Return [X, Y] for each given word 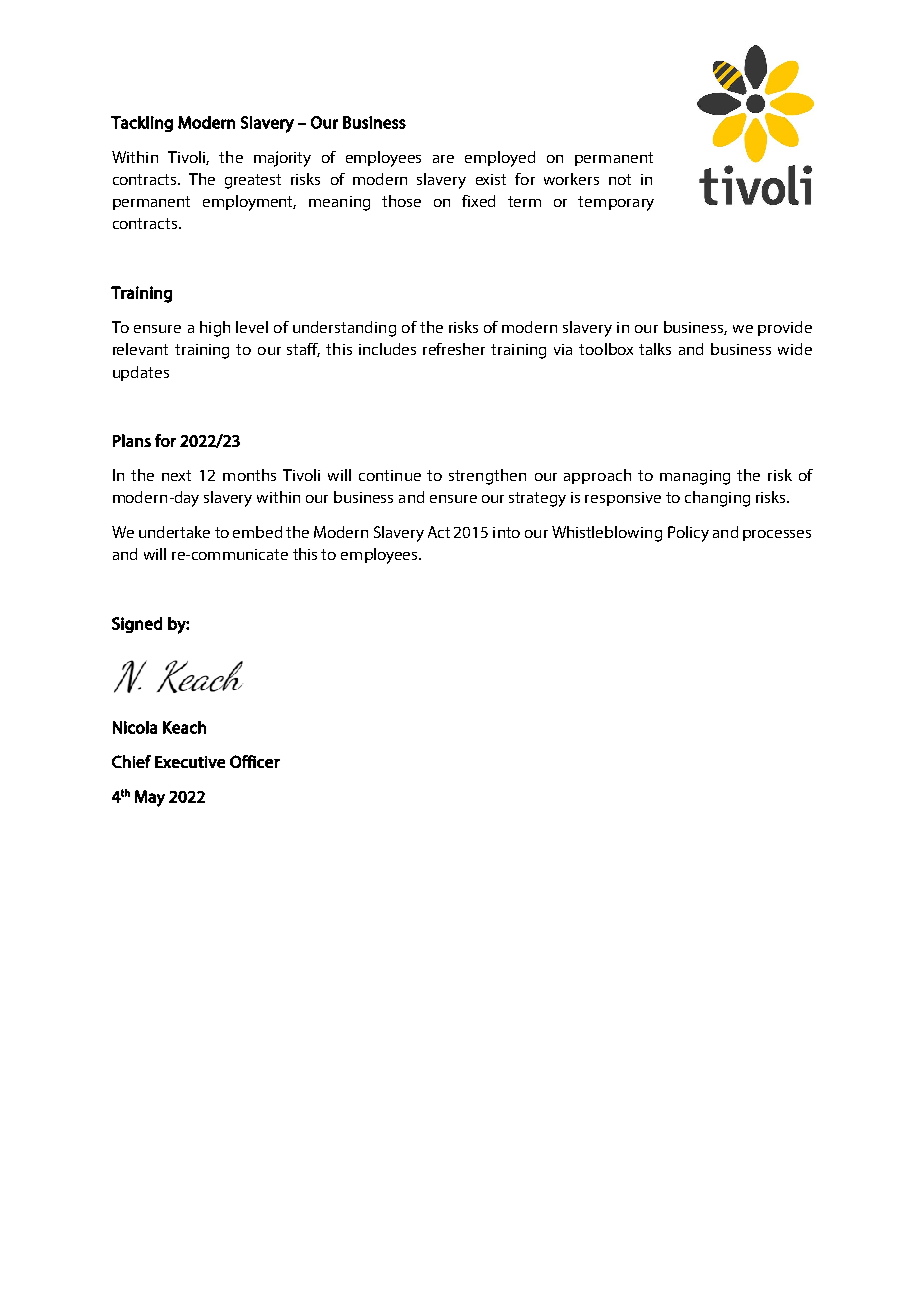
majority [282, 159]
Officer [255, 761]
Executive [190, 762]
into [506, 532]
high [215, 329]
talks [655, 349]
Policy [688, 534]
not [620, 179]
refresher [454, 349]
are [443, 159]
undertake [174, 532]
